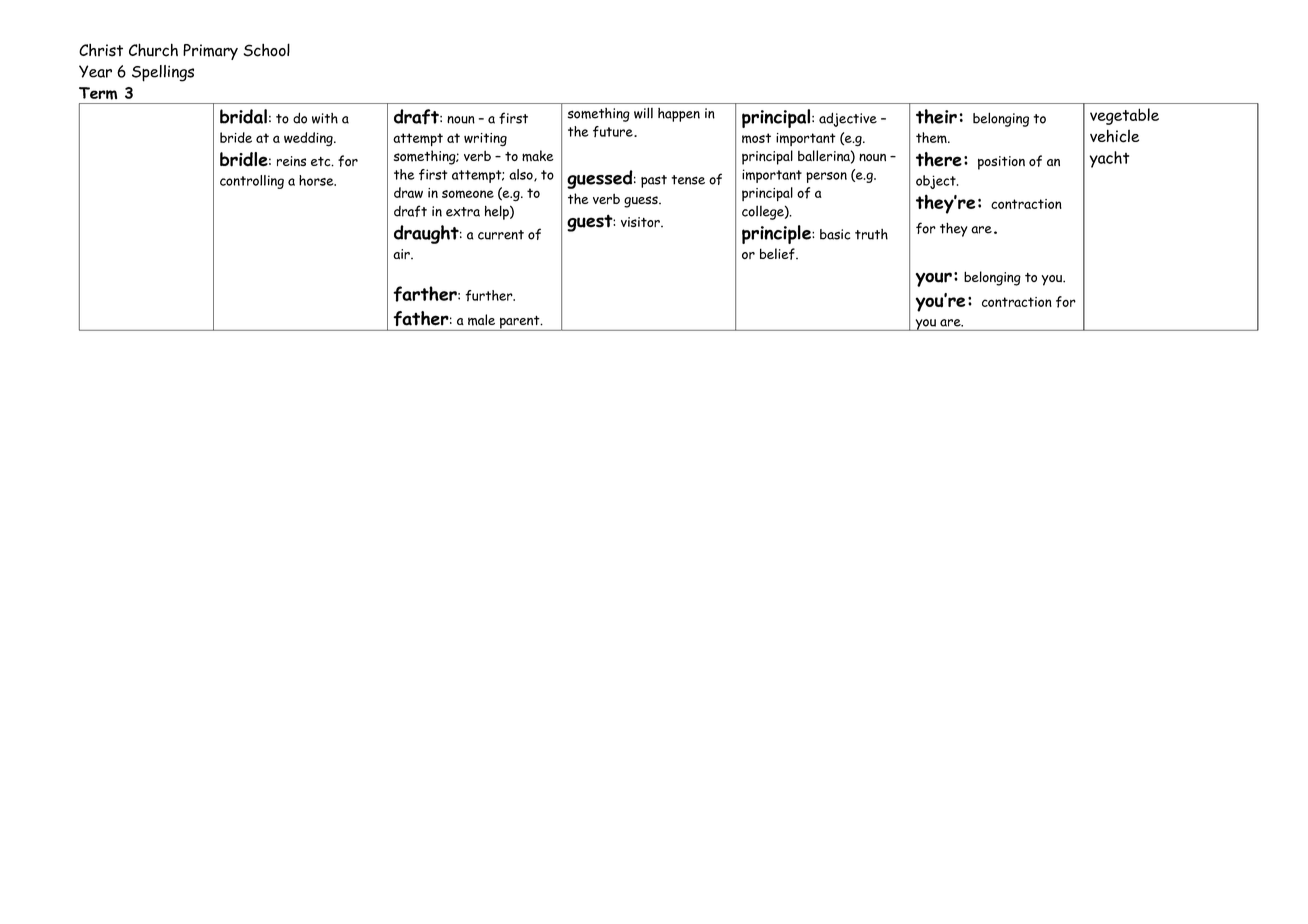 Image resolution: width=1308 pixels, height=924 pixels. What do you see at coordinates (267, 50) in the document?
I see `School` at bounding box center [267, 50].
